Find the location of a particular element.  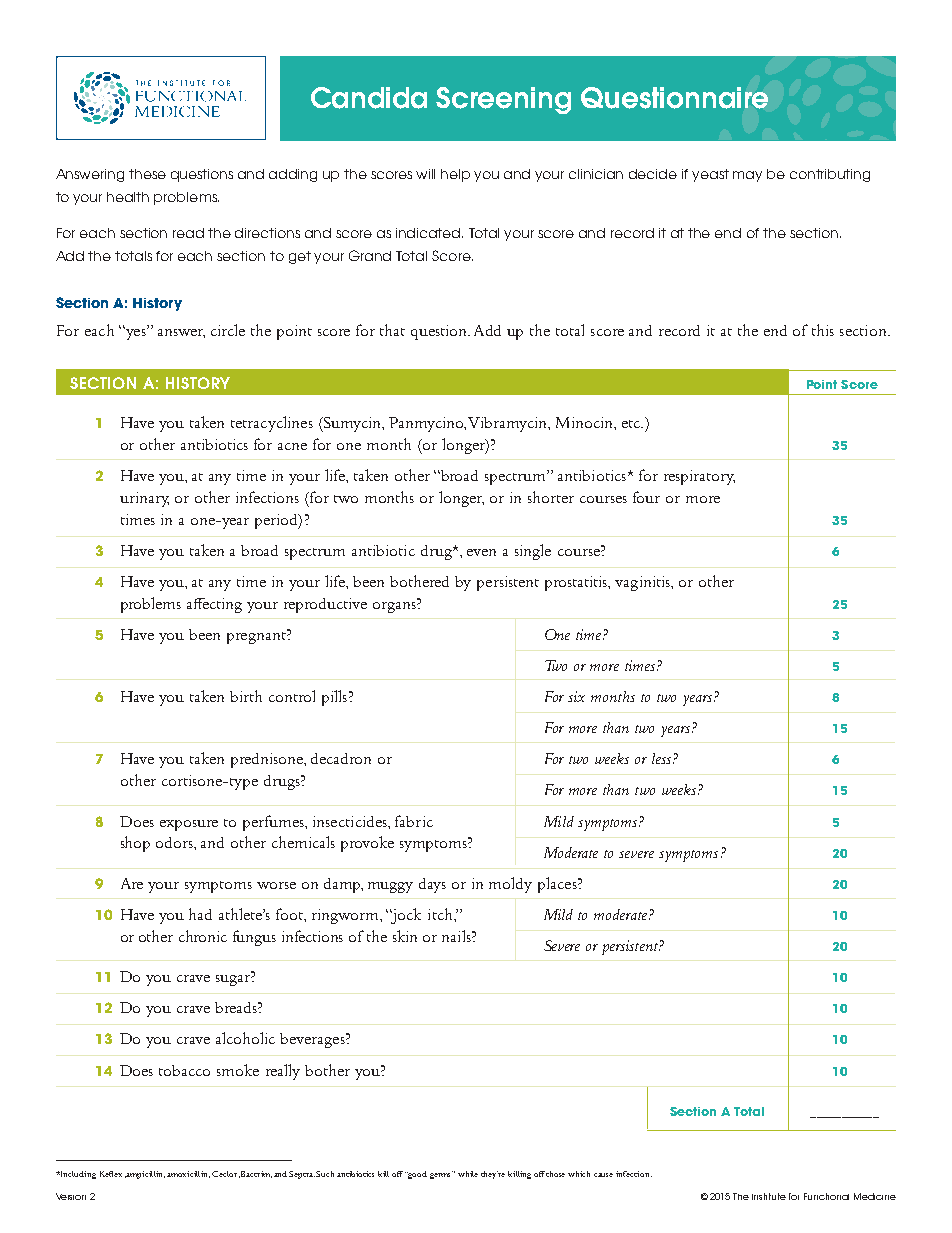

exposure is located at coordinates (189, 825).
